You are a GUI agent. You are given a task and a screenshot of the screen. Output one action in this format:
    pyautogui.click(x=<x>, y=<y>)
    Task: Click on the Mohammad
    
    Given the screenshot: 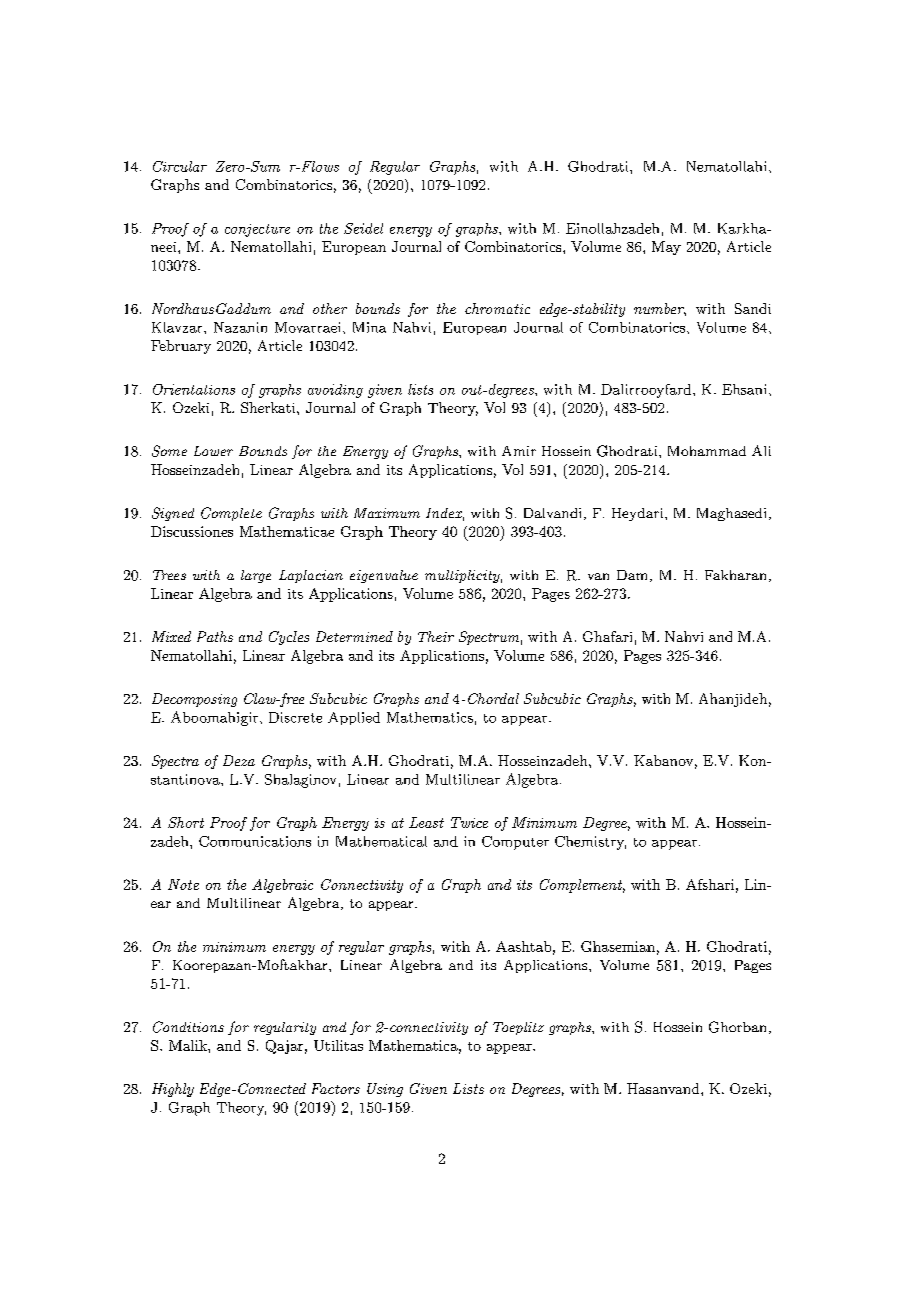 What is the action you would take?
    pyautogui.click(x=707, y=451)
